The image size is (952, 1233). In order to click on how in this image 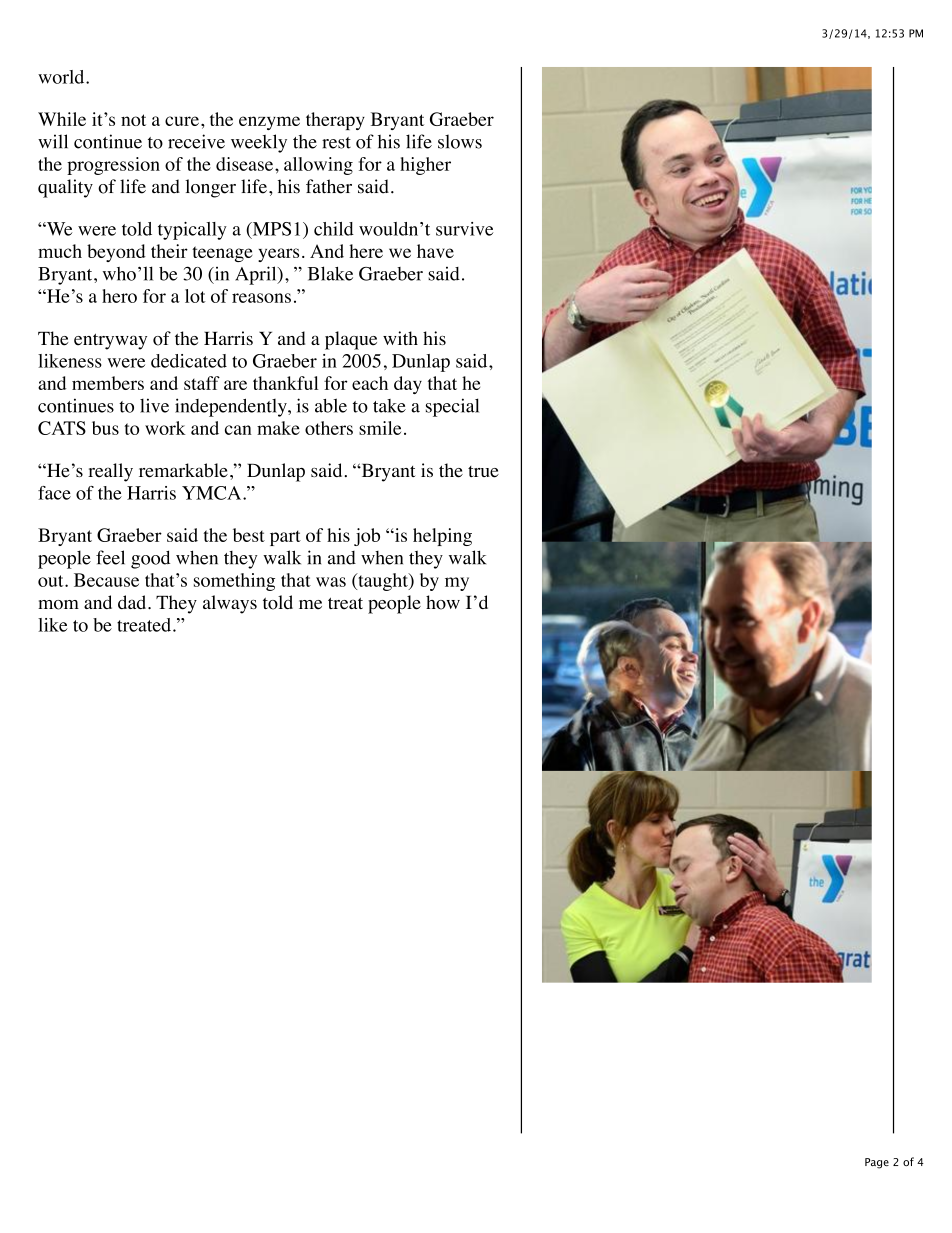, I will do `click(443, 602)`.
